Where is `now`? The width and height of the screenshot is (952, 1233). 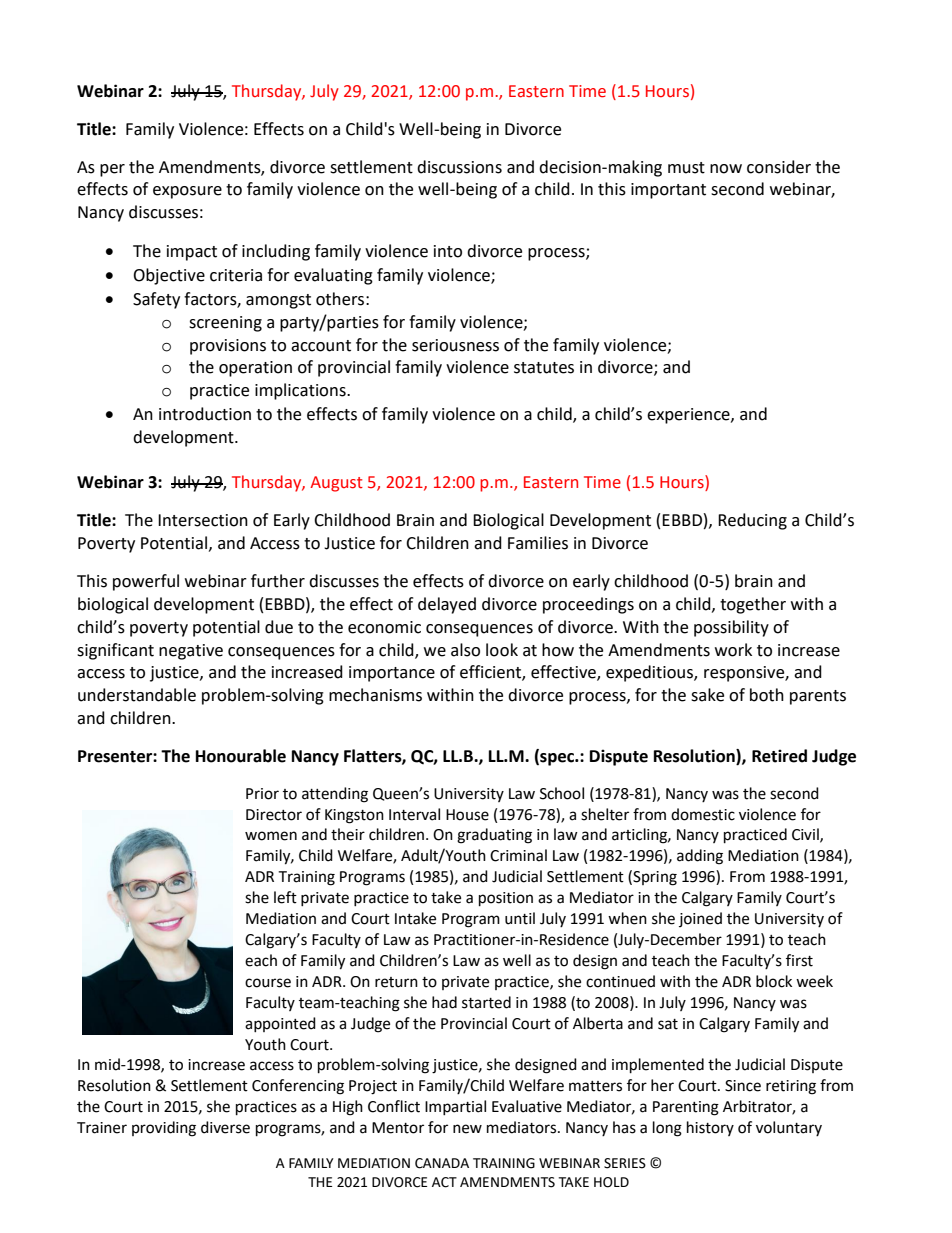 now is located at coordinates (726, 169).
